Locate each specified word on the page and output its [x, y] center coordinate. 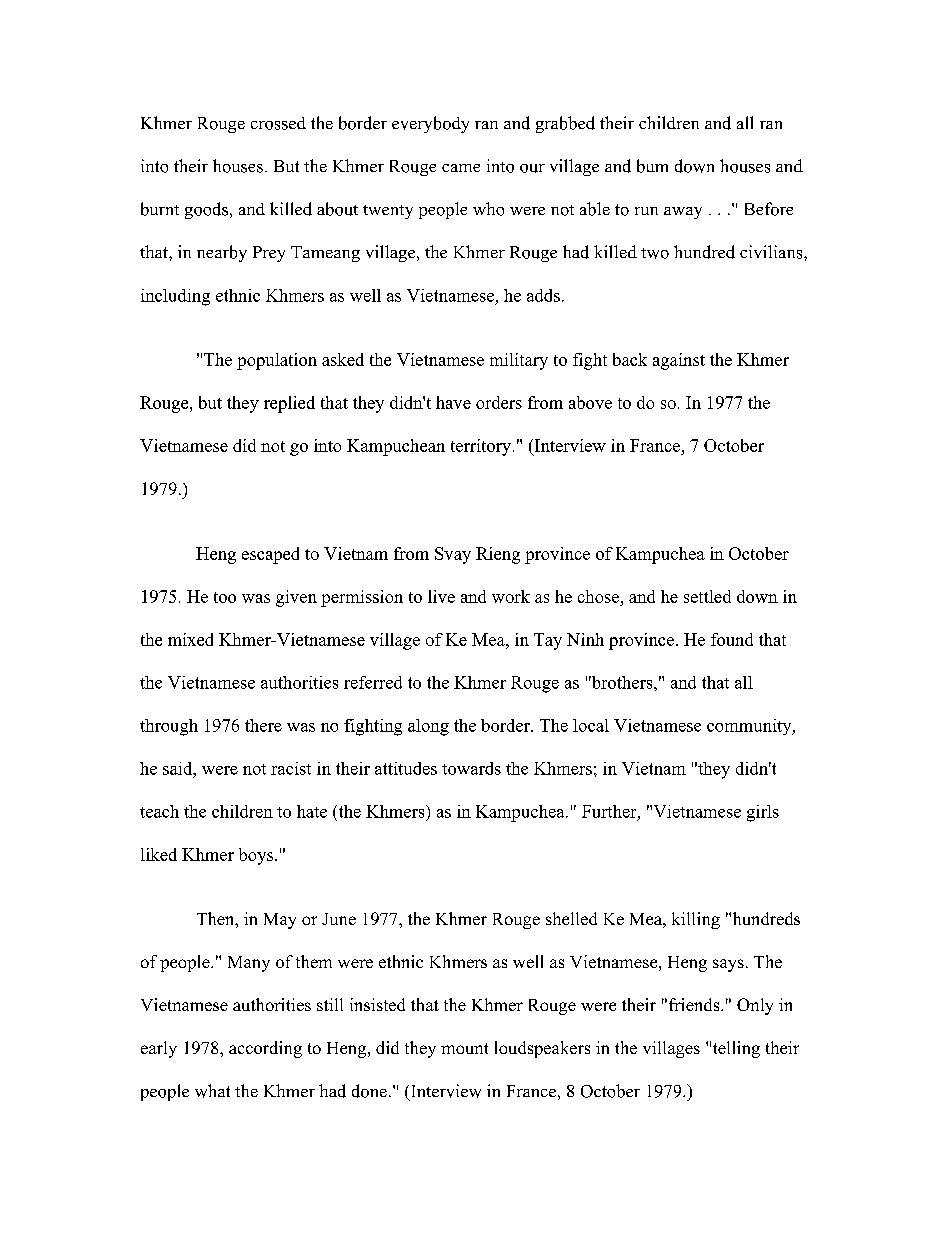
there [263, 725]
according [265, 1049]
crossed [278, 123]
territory [482, 447]
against [679, 361]
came [461, 168]
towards [471, 768]
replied [289, 404]
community [750, 727]
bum [652, 166]
